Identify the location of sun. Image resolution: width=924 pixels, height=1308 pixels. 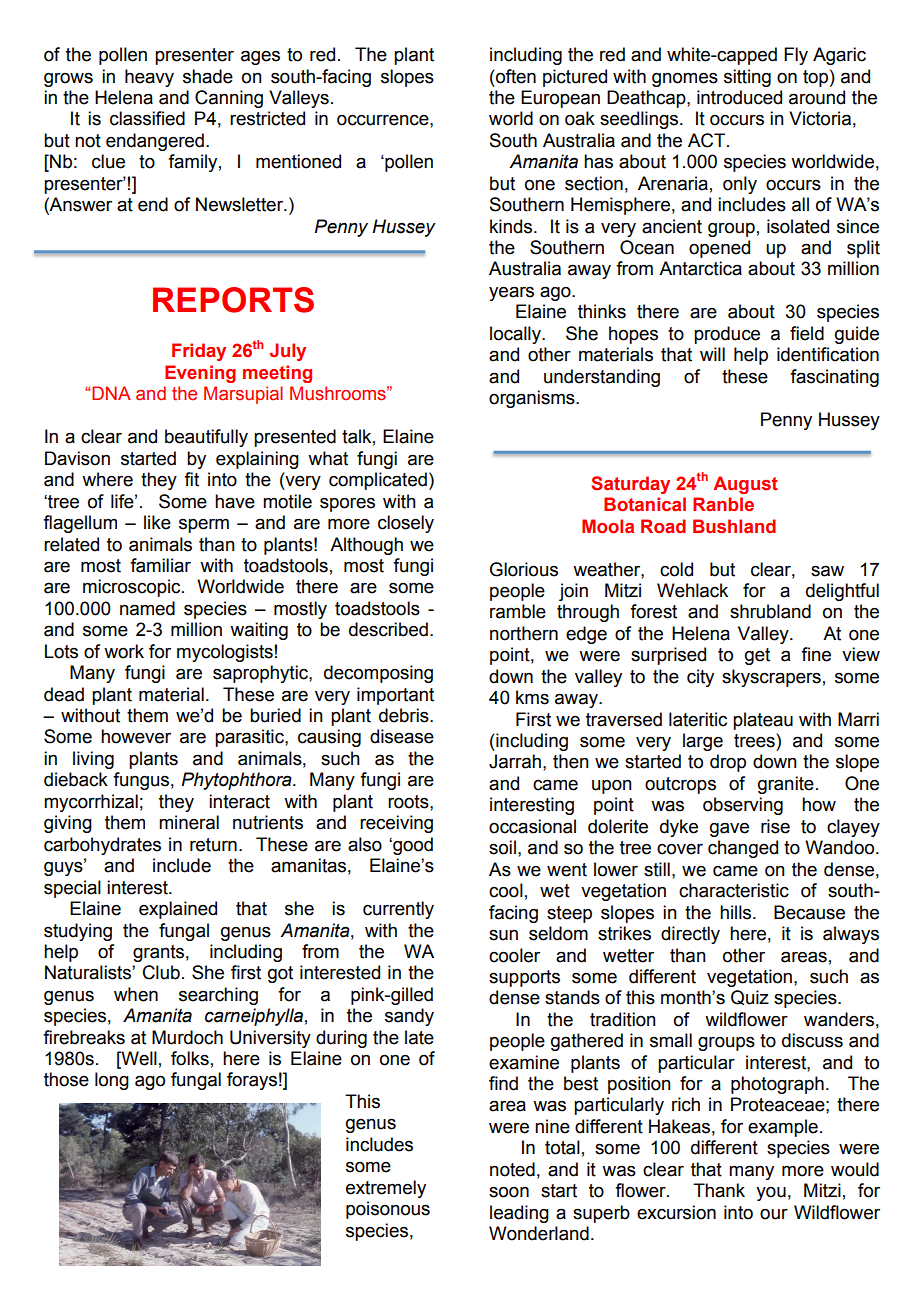
(503, 935).
